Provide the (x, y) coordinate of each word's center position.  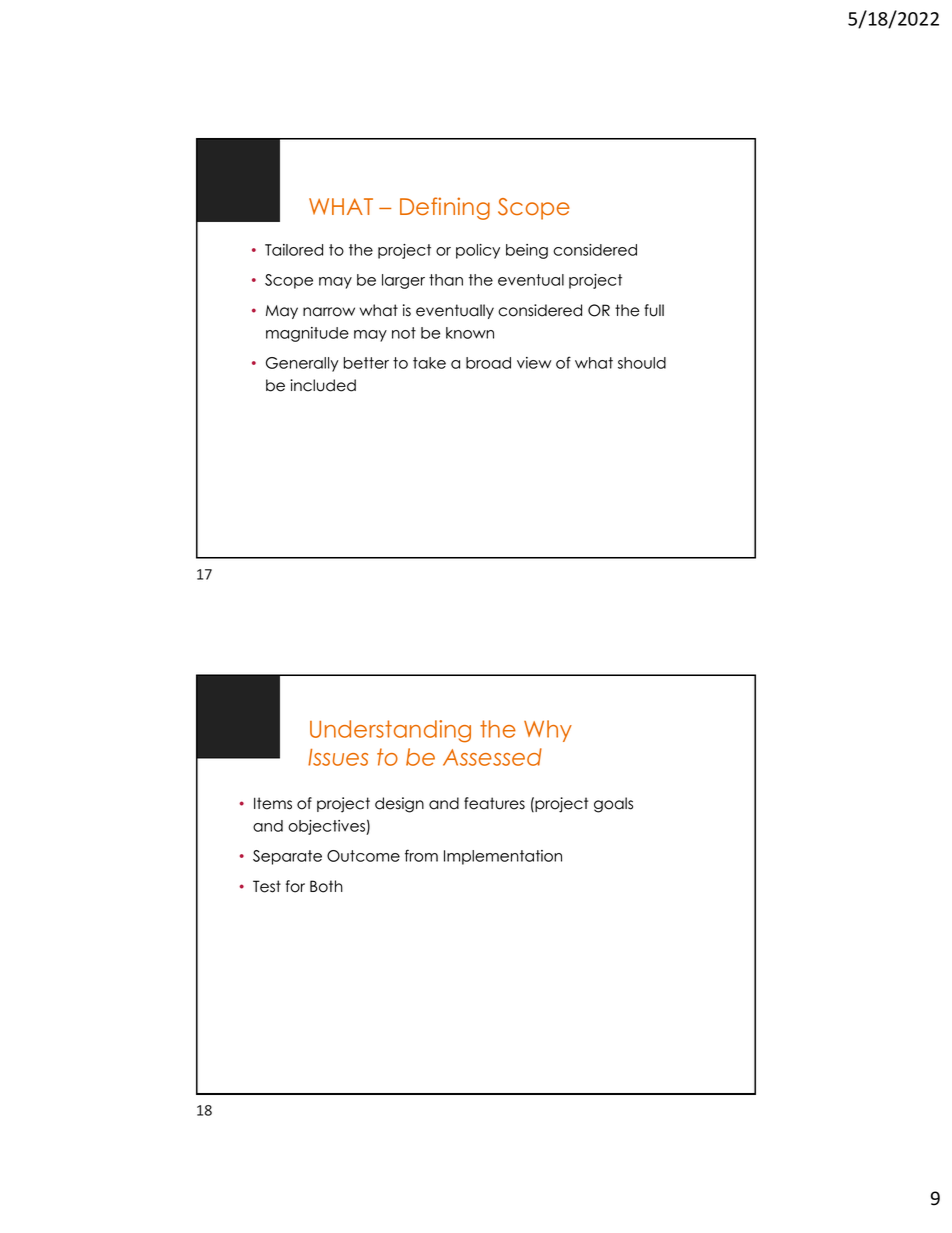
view (534, 363)
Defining (445, 208)
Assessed (492, 757)
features (494, 803)
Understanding (390, 731)
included (323, 385)
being (527, 251)
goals (613, 805)
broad (488, 363)
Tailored (294, 250)
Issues (338, 757)
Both (326, 886)
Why (548, 731)
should (642, 363)
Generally (302, 364)
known (470, 333)
